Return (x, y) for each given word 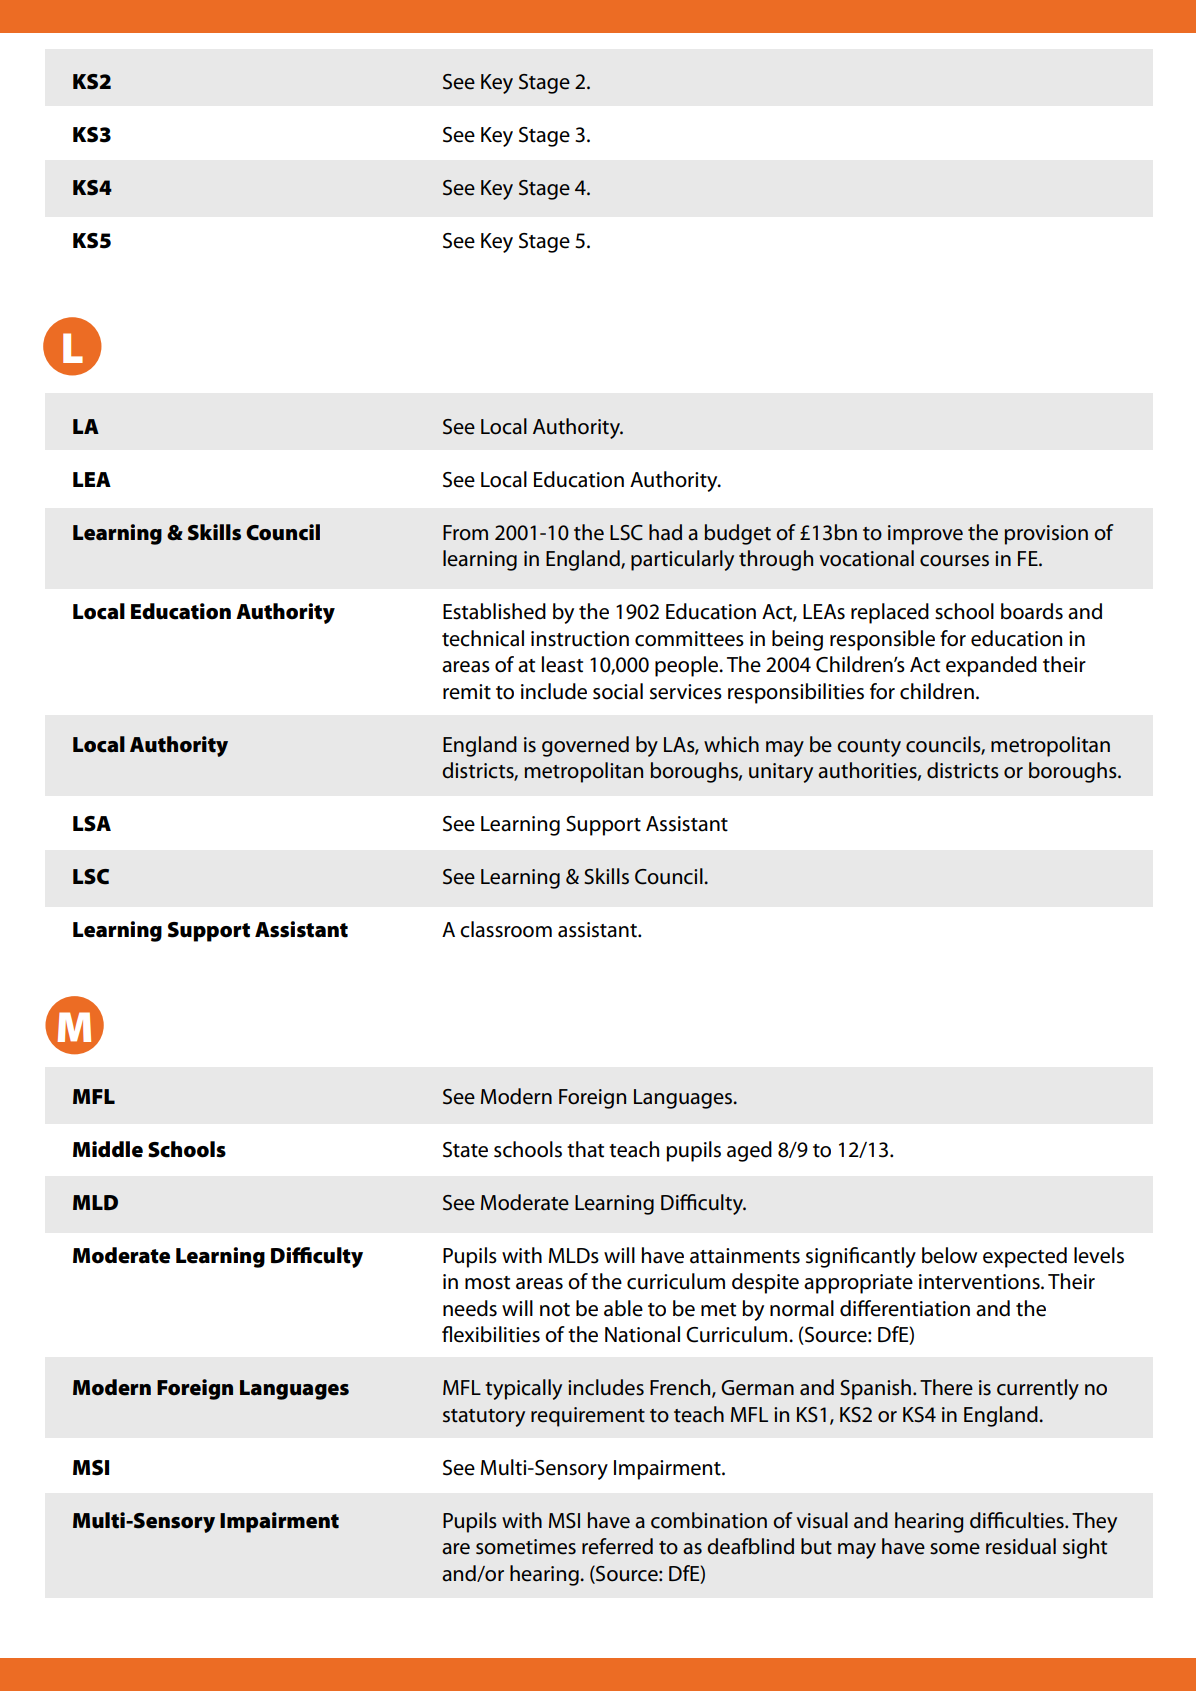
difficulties (1018, 1520)
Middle (108, 1149)
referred (617, 1546)
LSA (92, 824)
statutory (484, 1418)
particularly (682, 560)
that (585, 1149)
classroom (506, 929)
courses (954, 561)
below (949, 1255)
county (869, 748)
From (465, 533)
